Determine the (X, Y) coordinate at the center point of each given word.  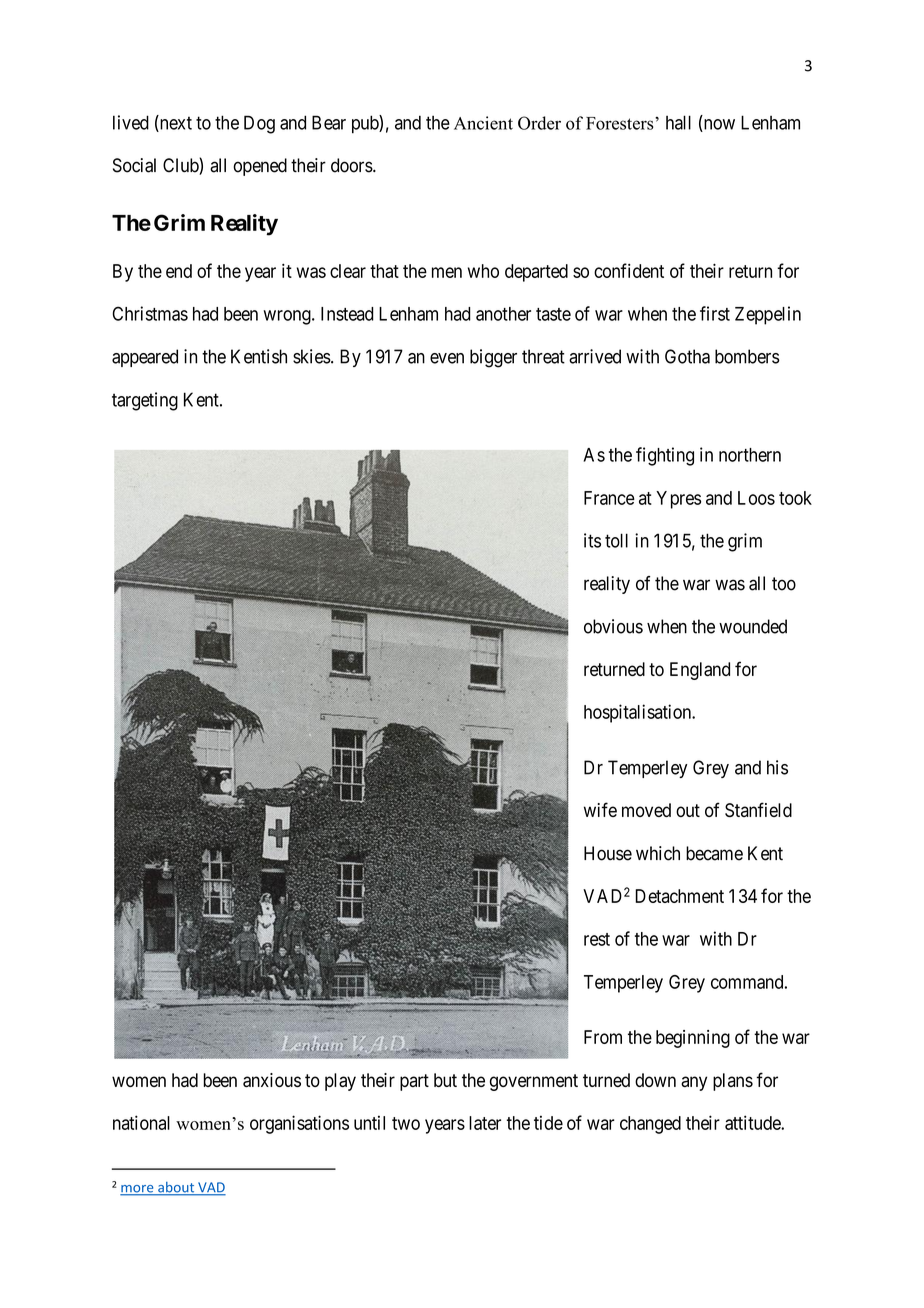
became (714, 853)
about (176, 1188)
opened (260, 167)
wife (600, 809)
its (592, 540)
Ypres (678, 500)
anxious (272, 1080)
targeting (145, 401)
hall (678, 122)
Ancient (483, 123)
